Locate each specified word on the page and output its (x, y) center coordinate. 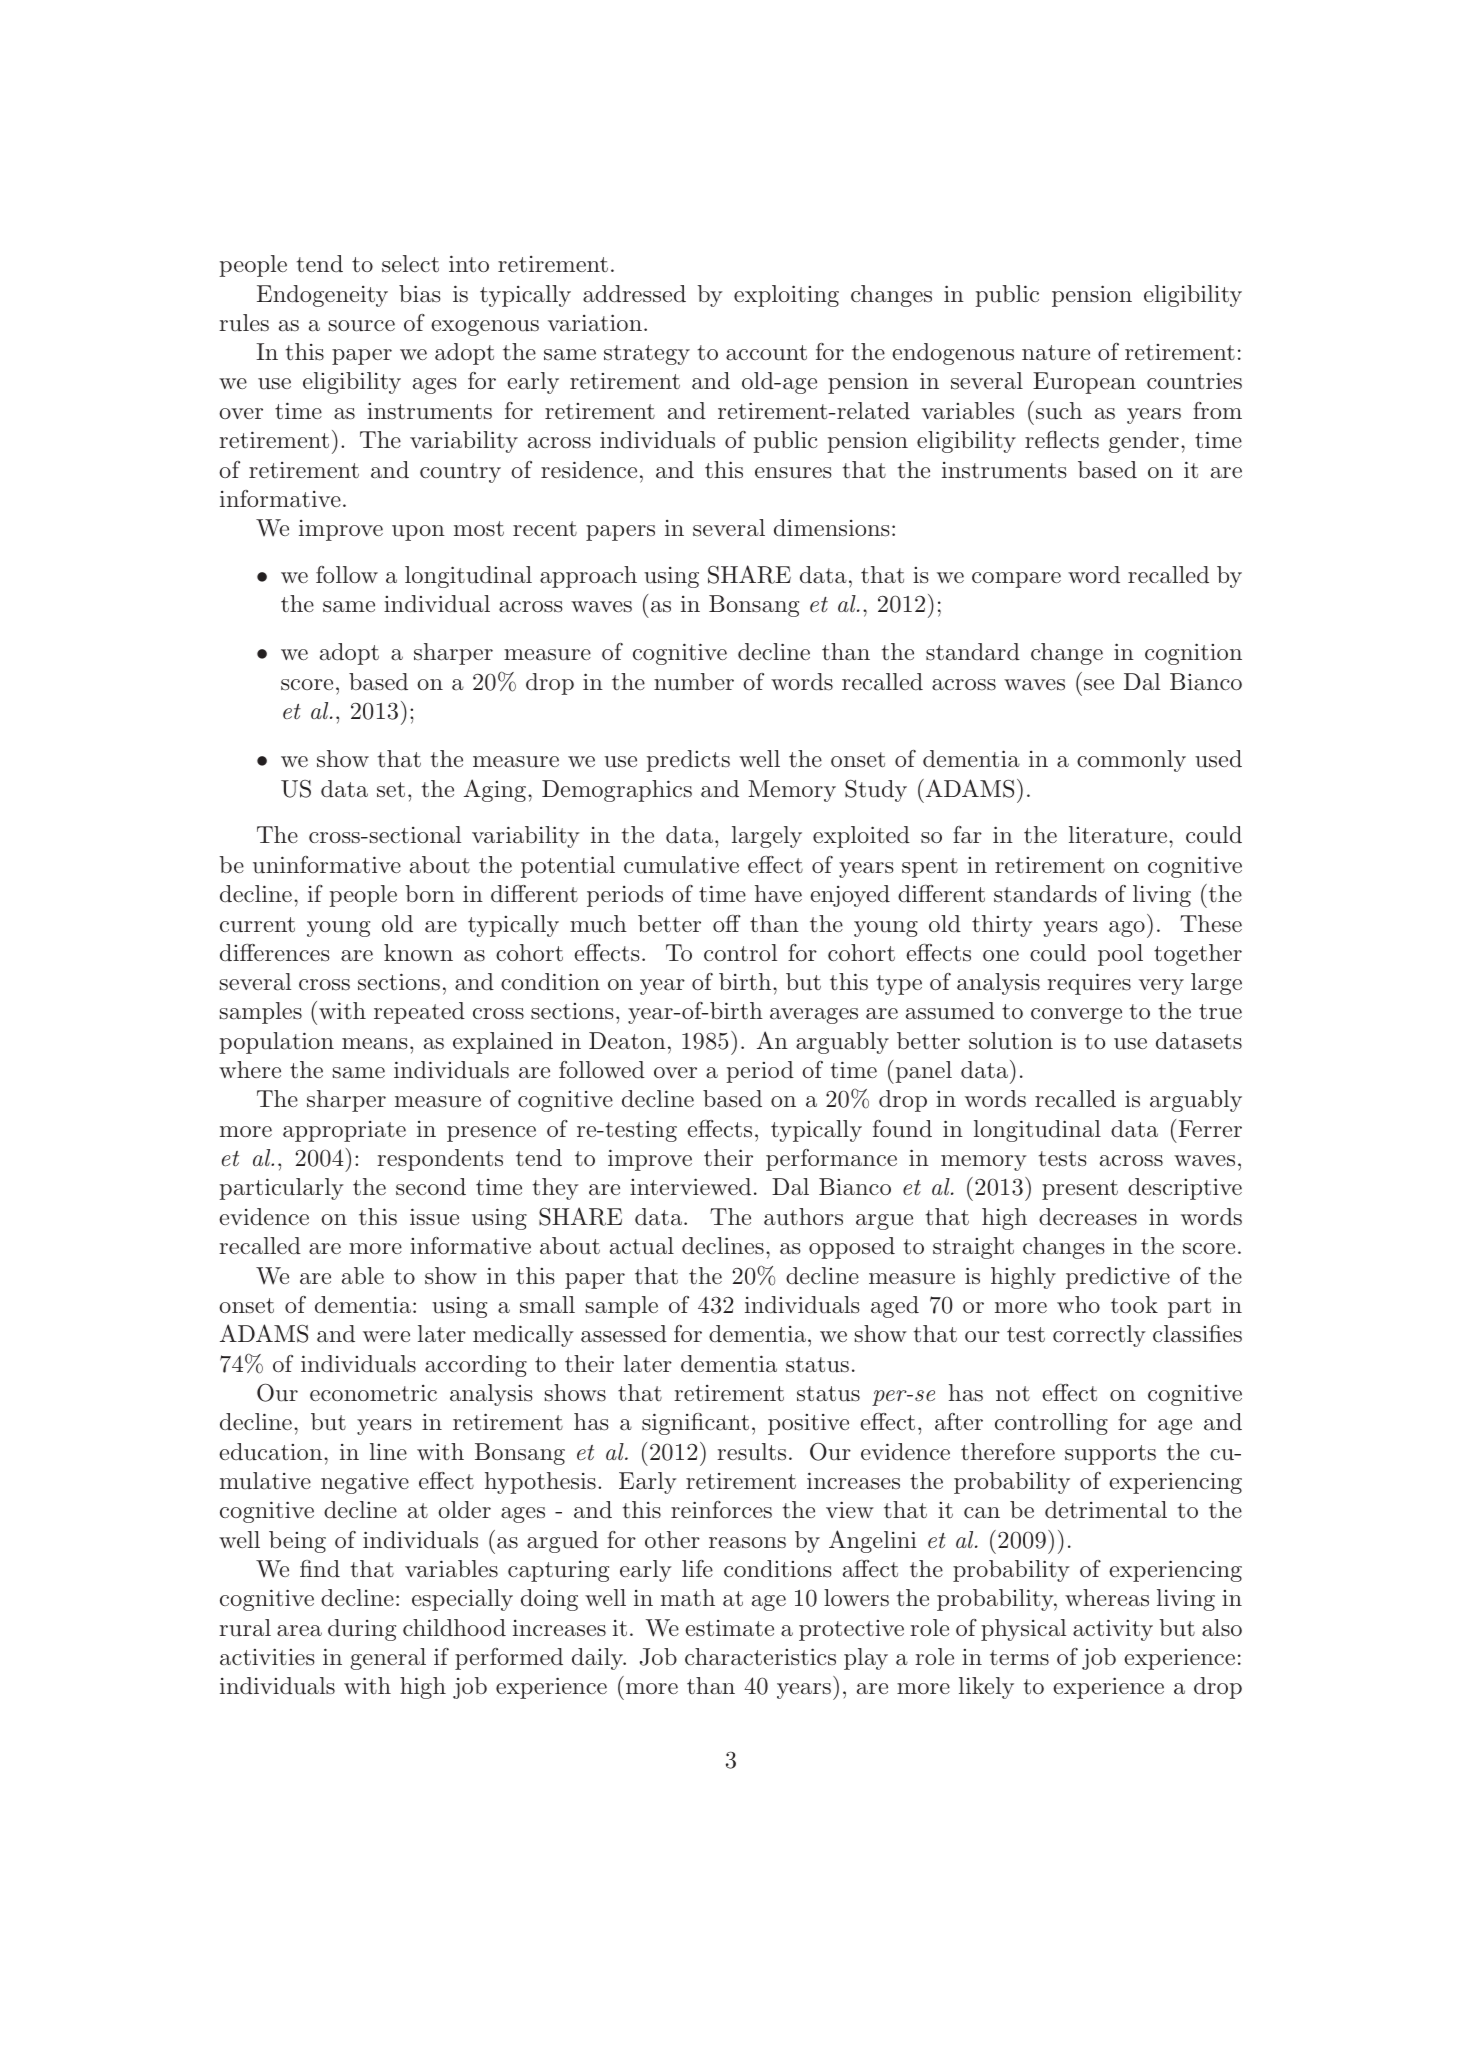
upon (418, 533)
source (362, 326)
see (1099, 684)
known (418, 952)
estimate (729, 1628)
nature (1056, 353)
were (386, 1336)
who (1078, 1304)
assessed (624, 1334)
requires (1089, 984)
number (694, 682)
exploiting (786, 296)
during (362, 1630)
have (778, 894)
